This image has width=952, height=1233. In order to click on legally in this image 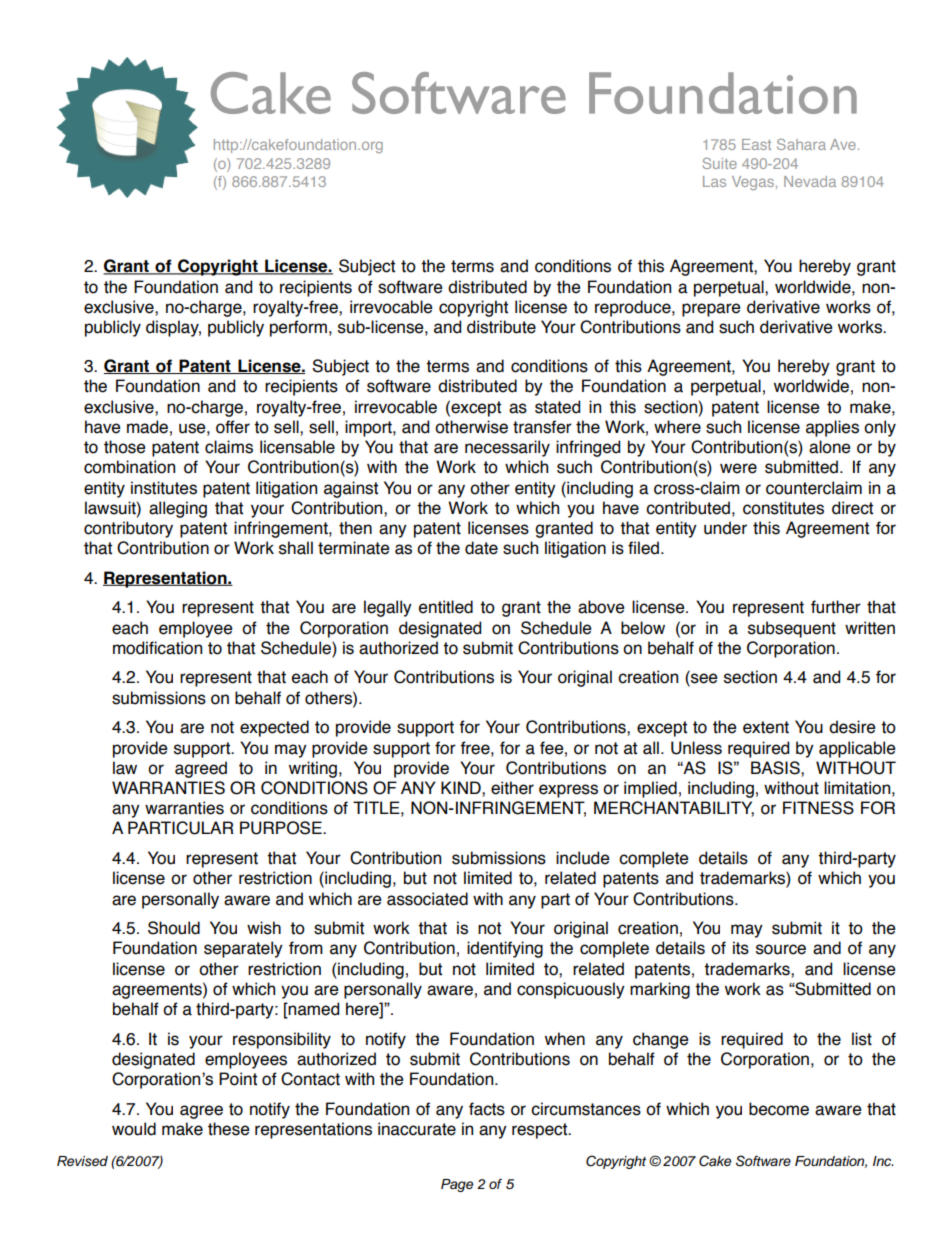, I will do `click(388, 608)`.
